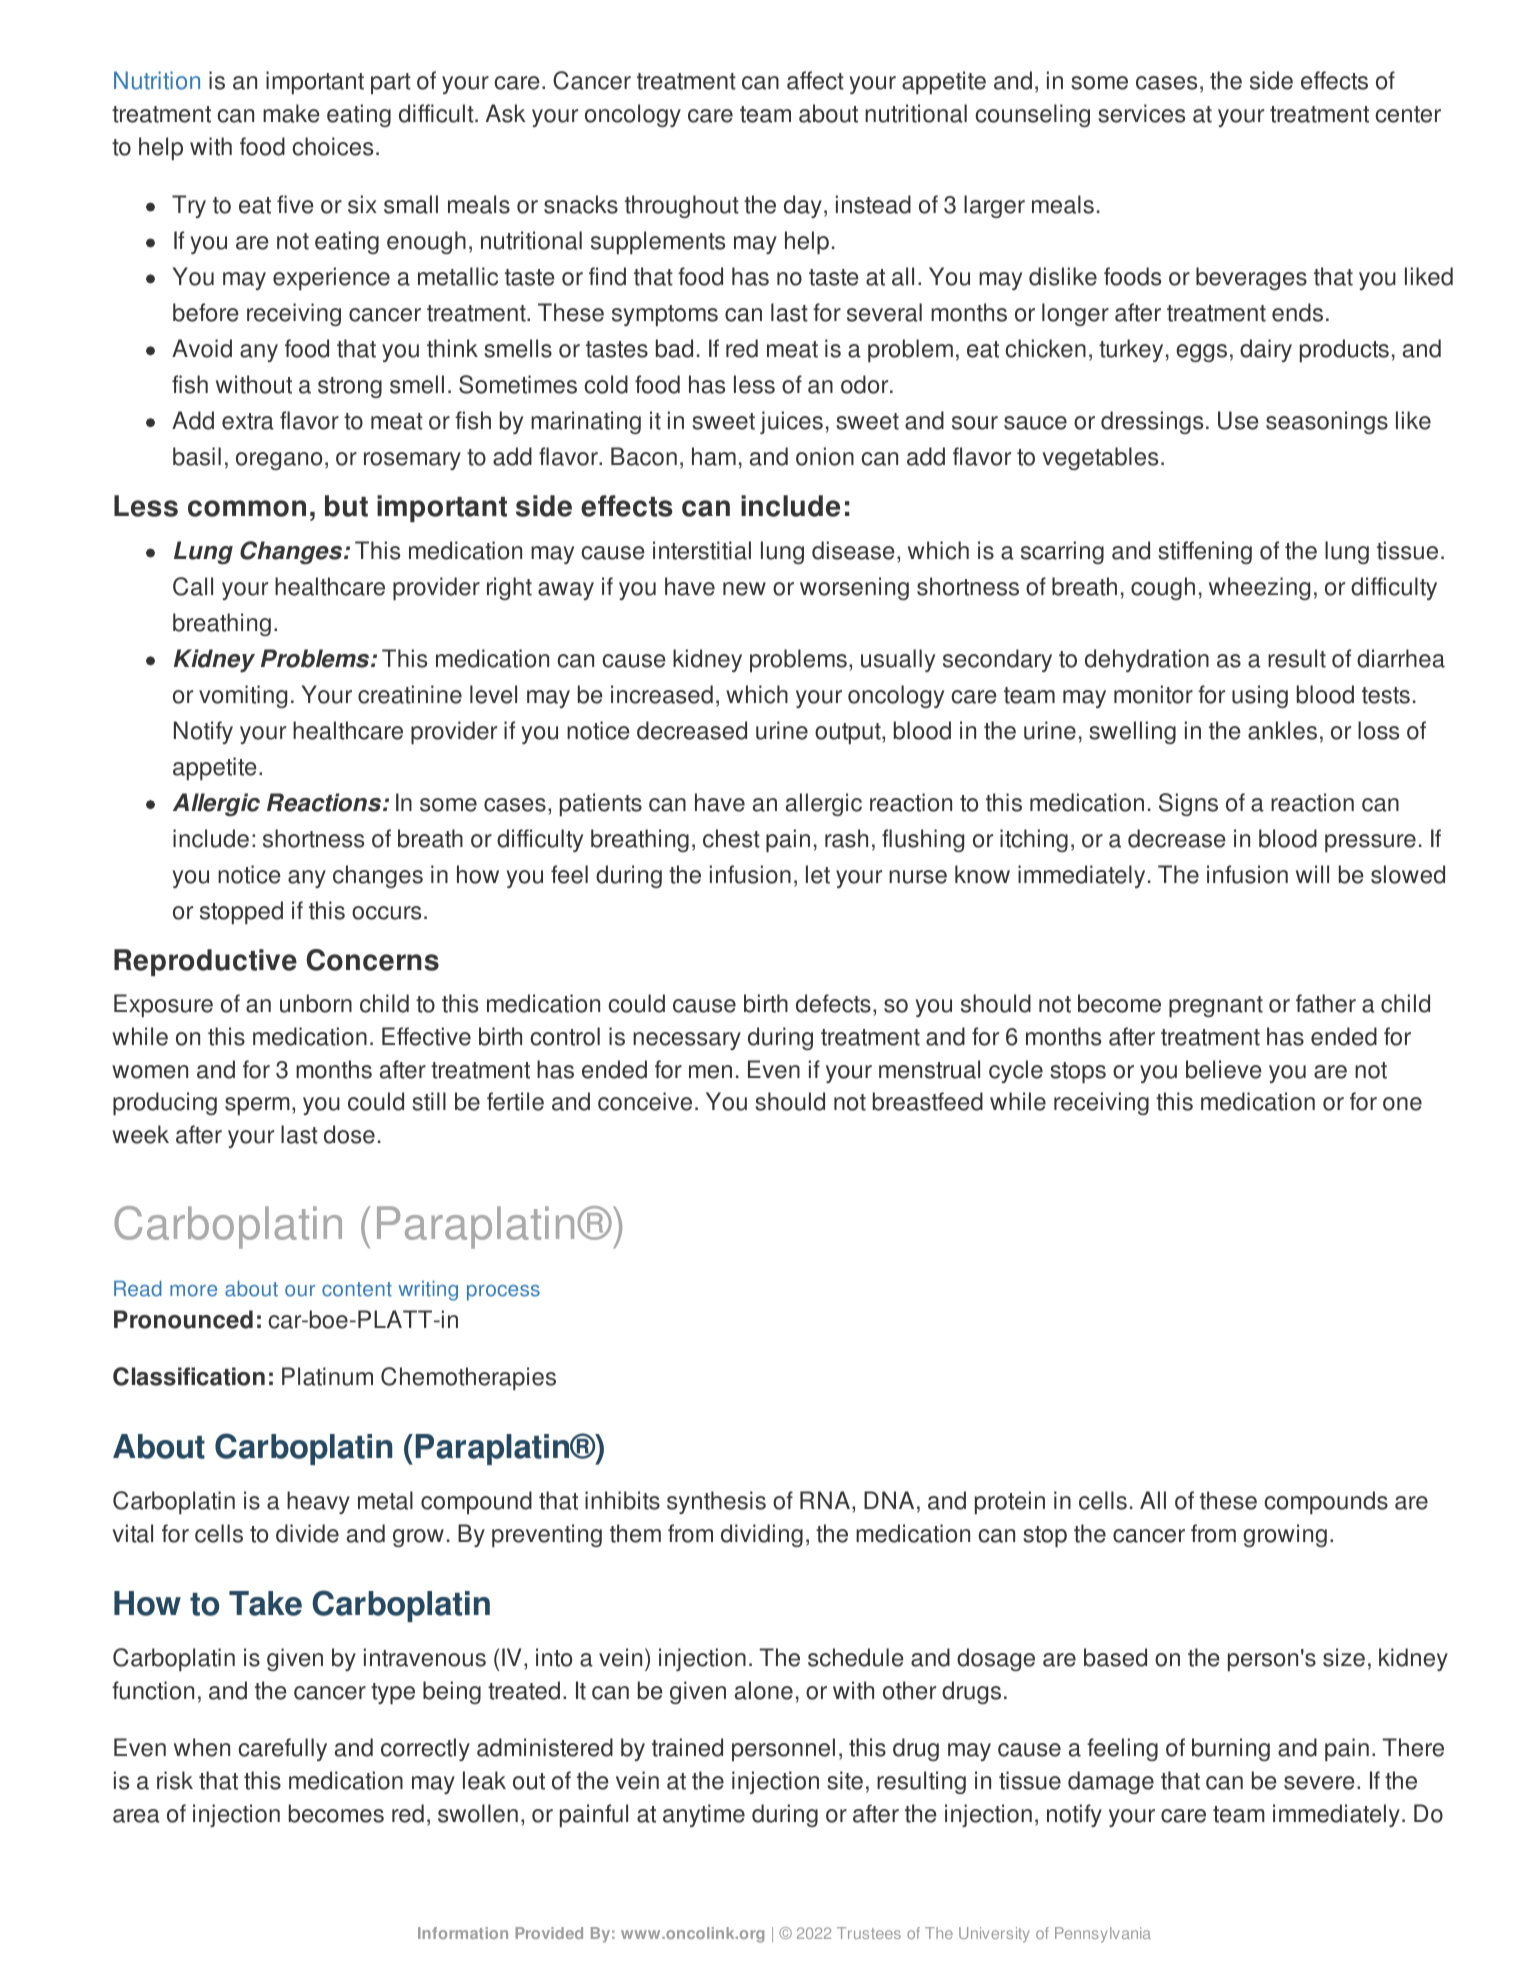 This screenshot has height=1976, width=1527. Describe the element at coordinates (704, 1815) in the screenshot. I see `anytime` at that location.
